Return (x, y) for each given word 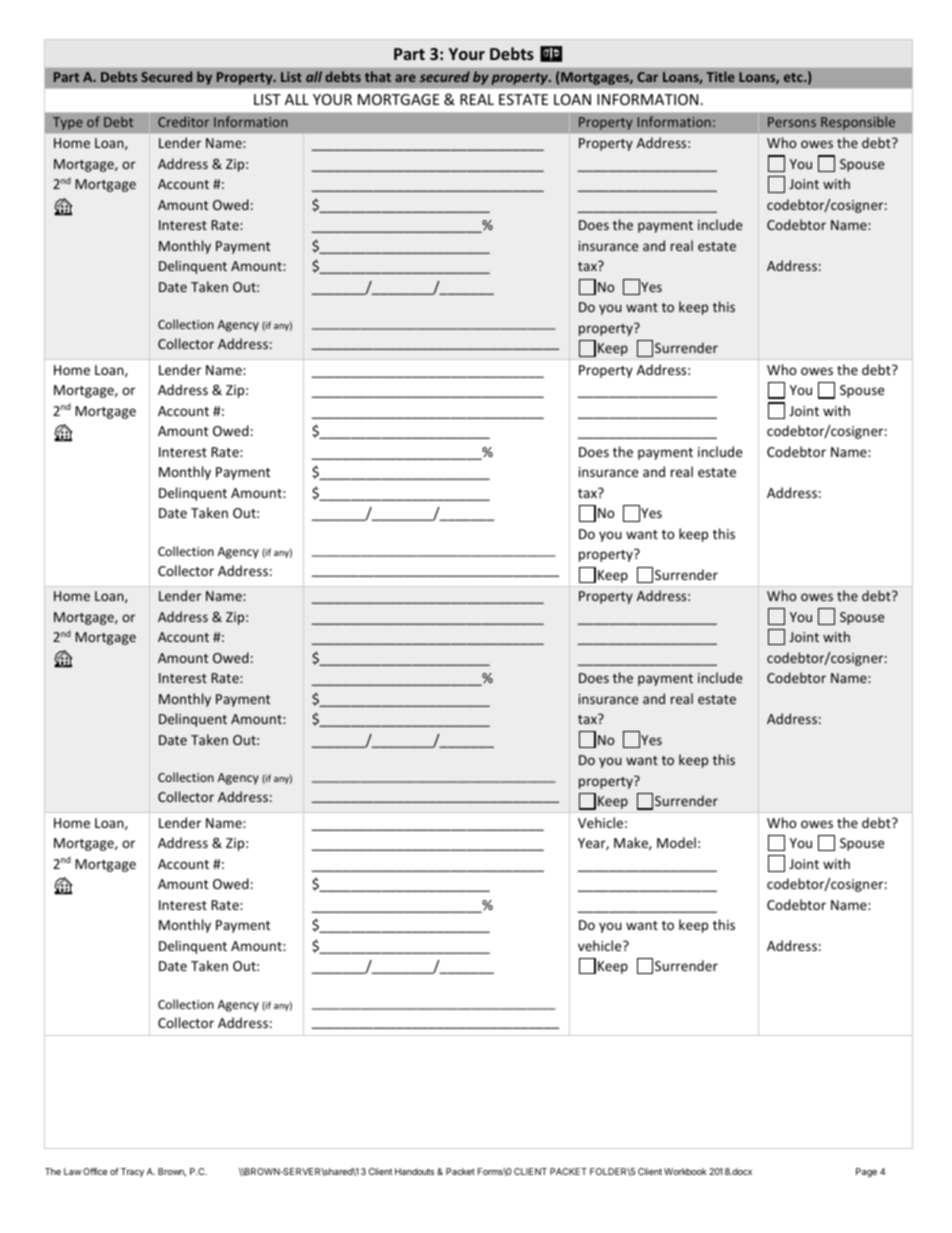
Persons (792, 122)
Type (68, 123)
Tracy (132, 1172)
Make (632, 843)
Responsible (858, 123)
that (378, 76)
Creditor (183, 121)
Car (647, 77)
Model (676, 842)
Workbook (685, 1171)
